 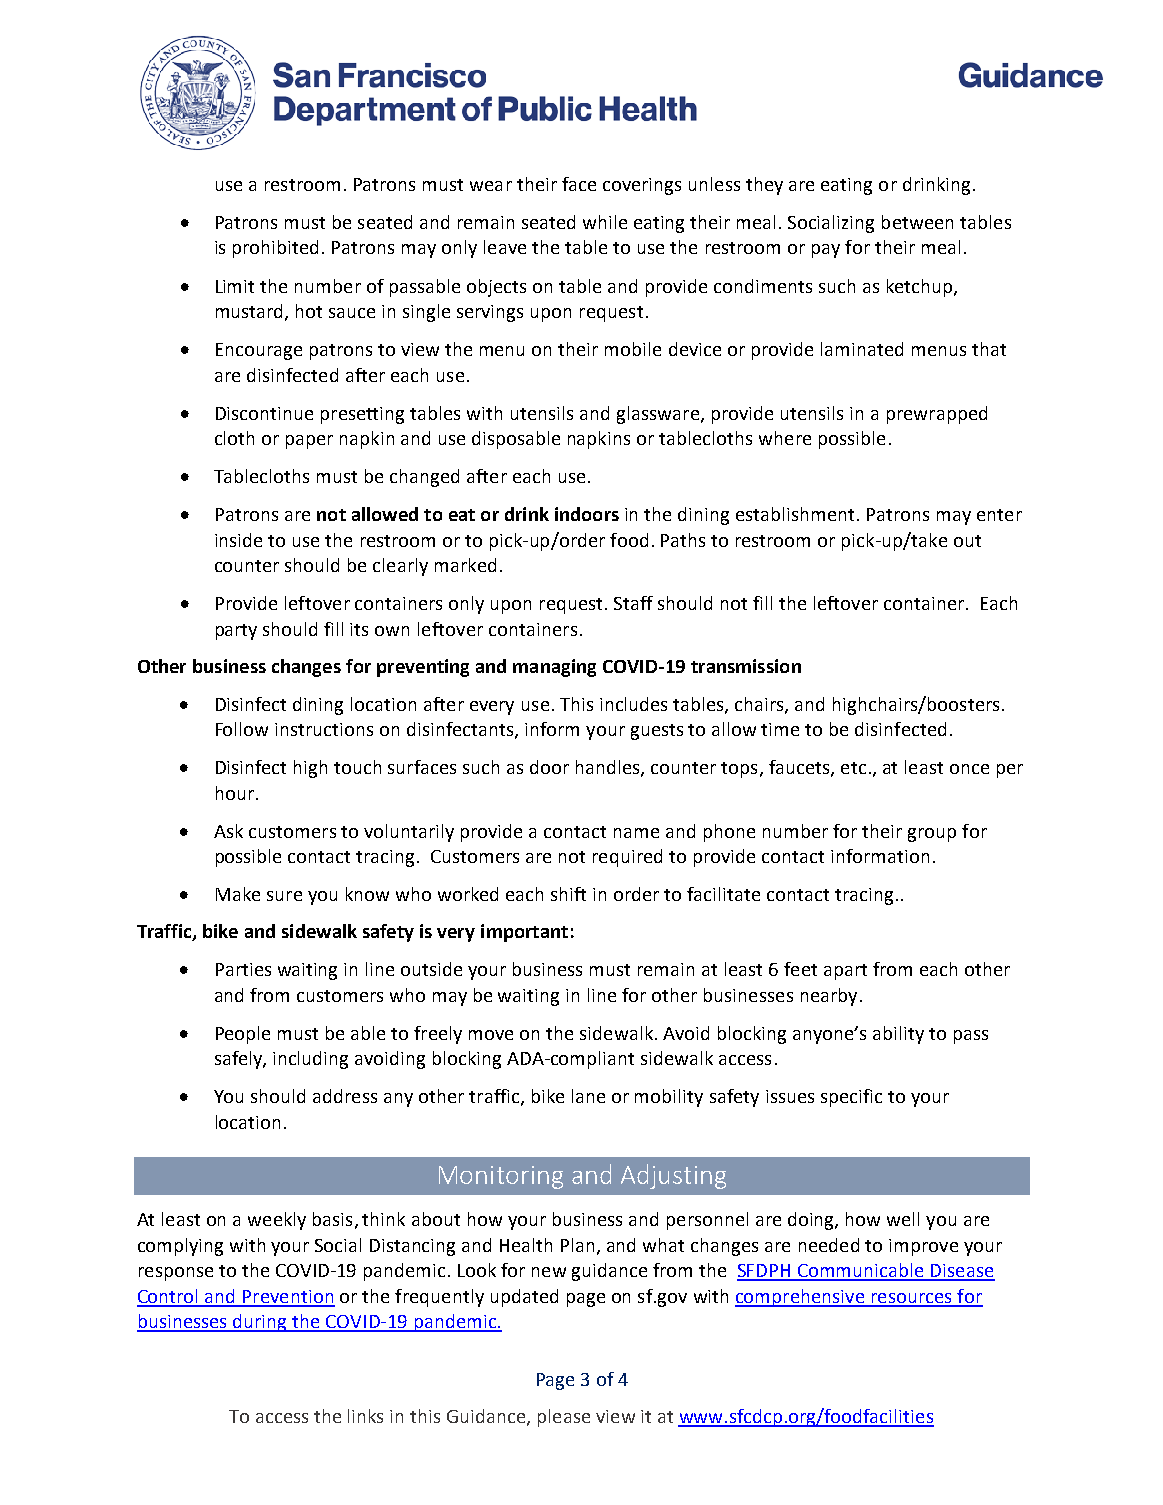 What do you see at coordinates (917, 222) in the page?
I see `between` at bounding box center [917, 222].
